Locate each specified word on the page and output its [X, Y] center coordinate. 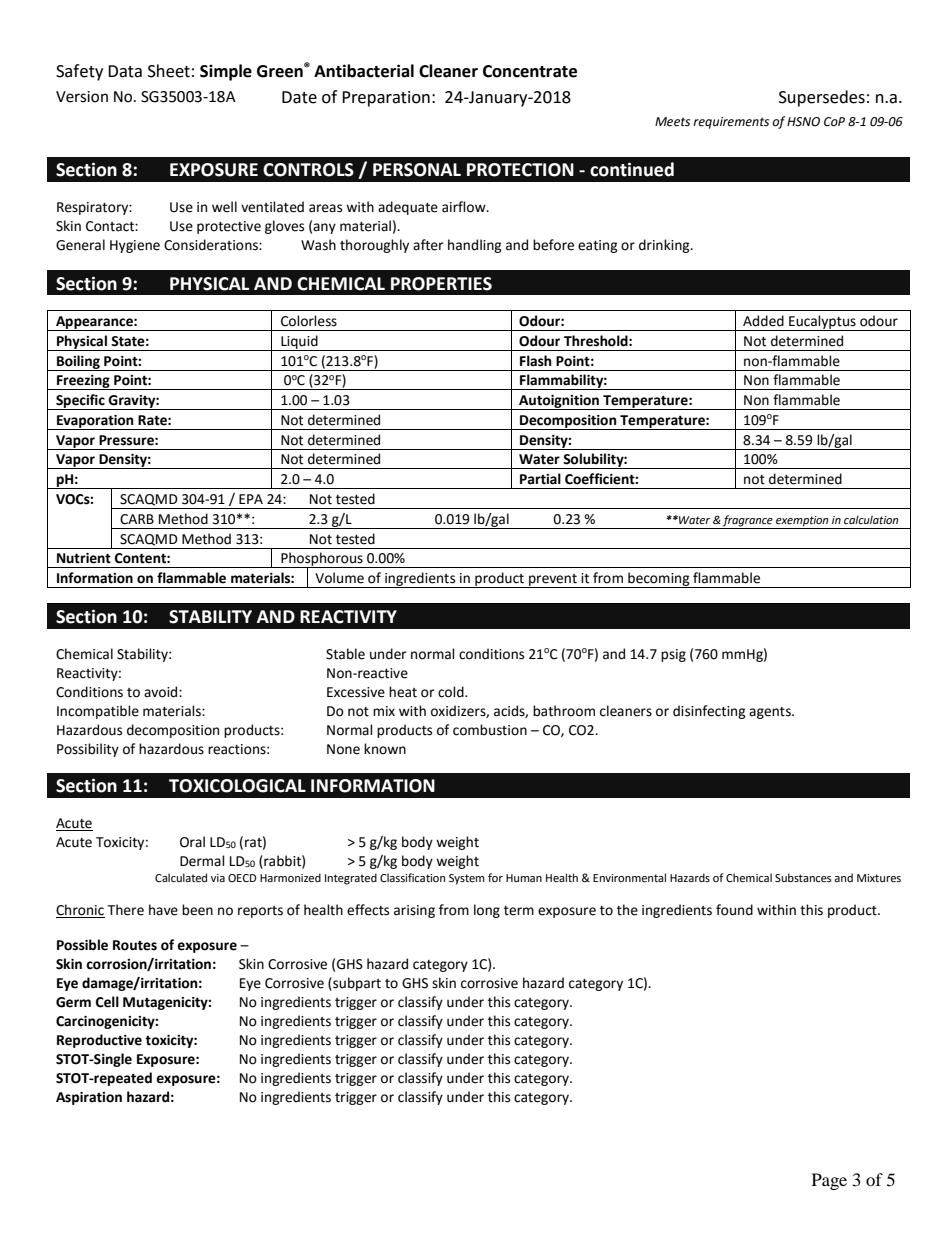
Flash [536, 361]
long [487, 911]
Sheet [169, 71]
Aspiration [89, 1098]
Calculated [181, 878]
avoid [162, 692]
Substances [803, 877]
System [467, 879]
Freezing [83, 382]
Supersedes [822, 98]
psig [673, 655]
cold [452, 692]
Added [763, 321]
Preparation [386, 99]
